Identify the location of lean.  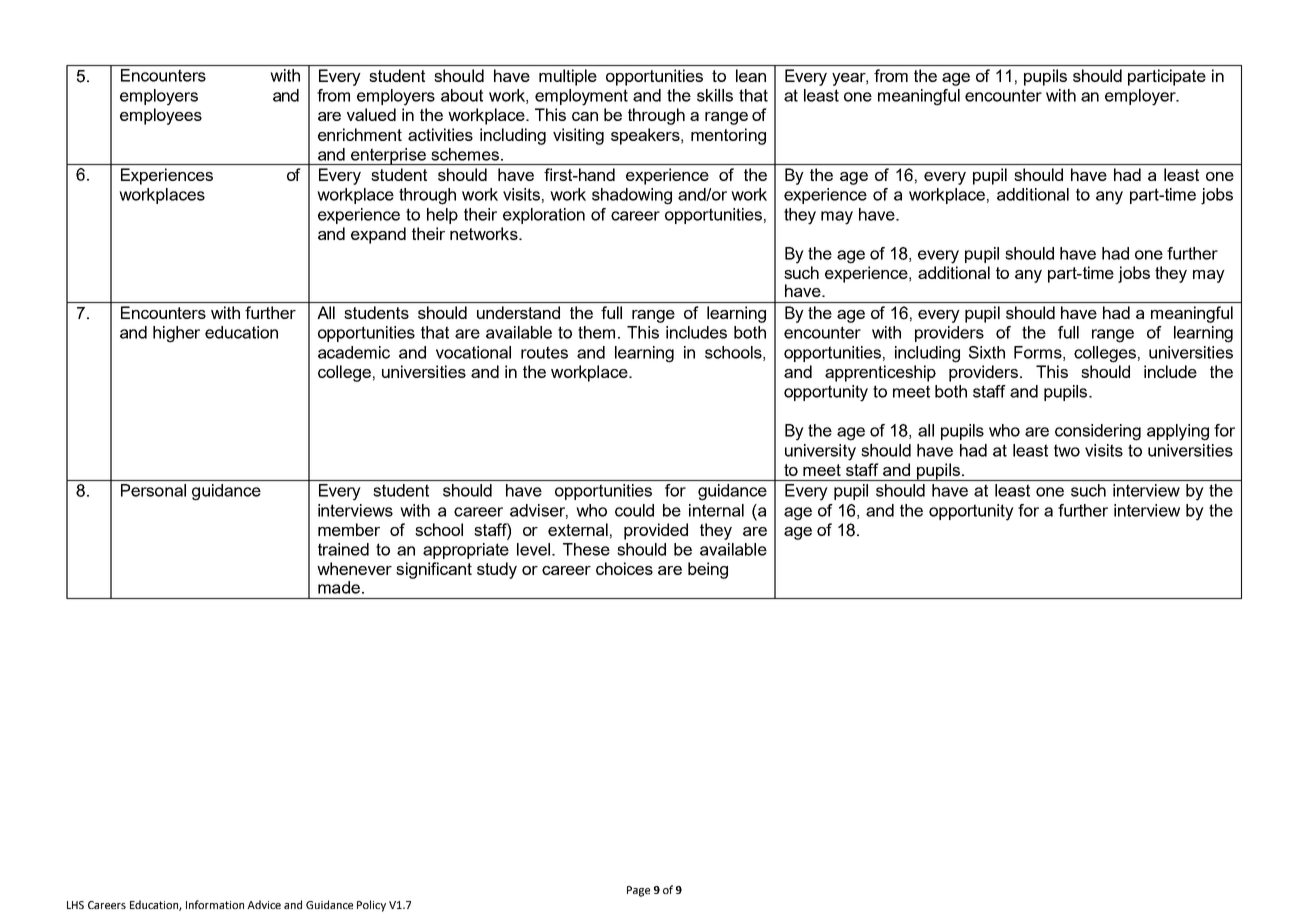
(751, 75).
